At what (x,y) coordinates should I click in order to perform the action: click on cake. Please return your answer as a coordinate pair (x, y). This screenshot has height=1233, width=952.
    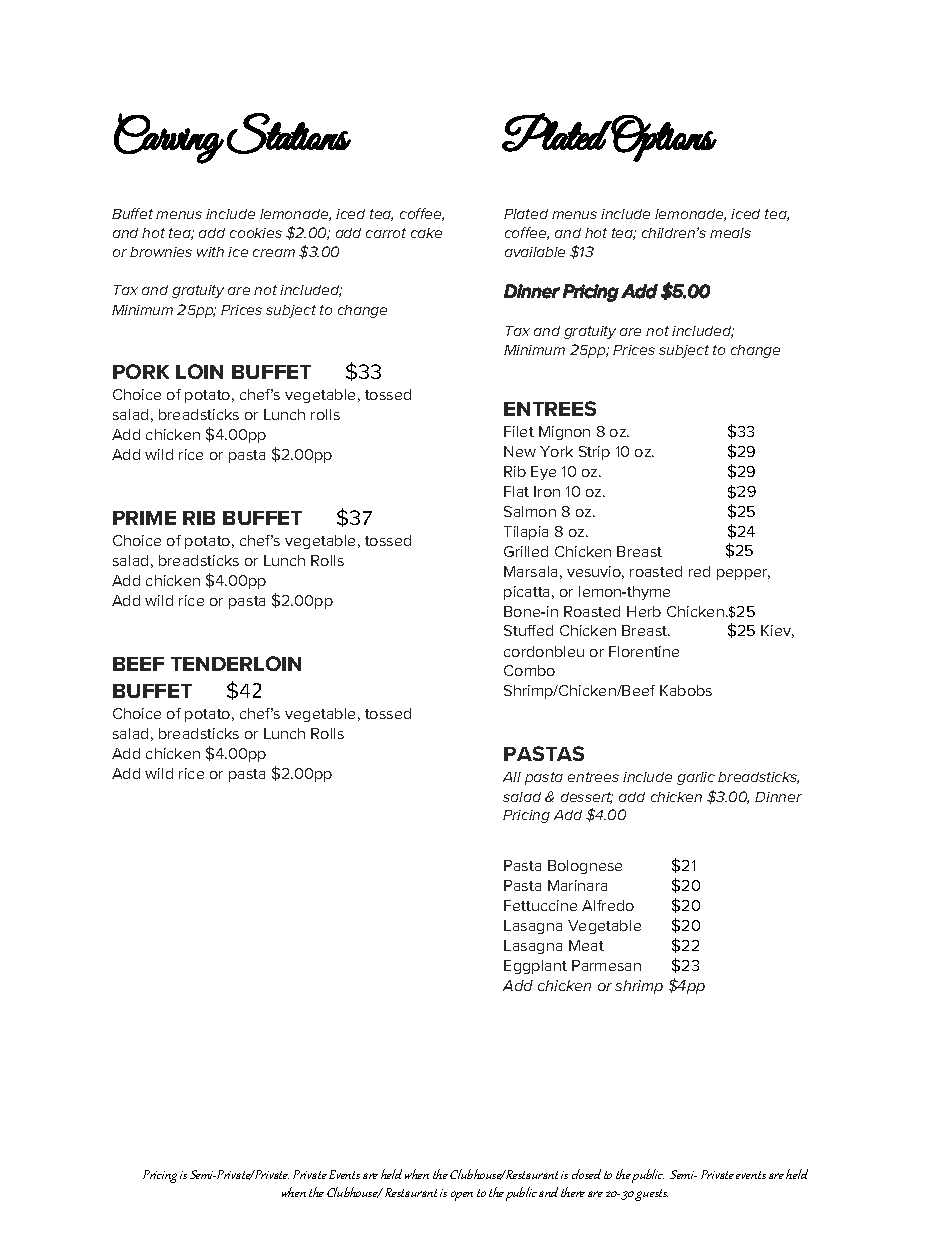
    Looking at the image, I should click on (426, 233).
